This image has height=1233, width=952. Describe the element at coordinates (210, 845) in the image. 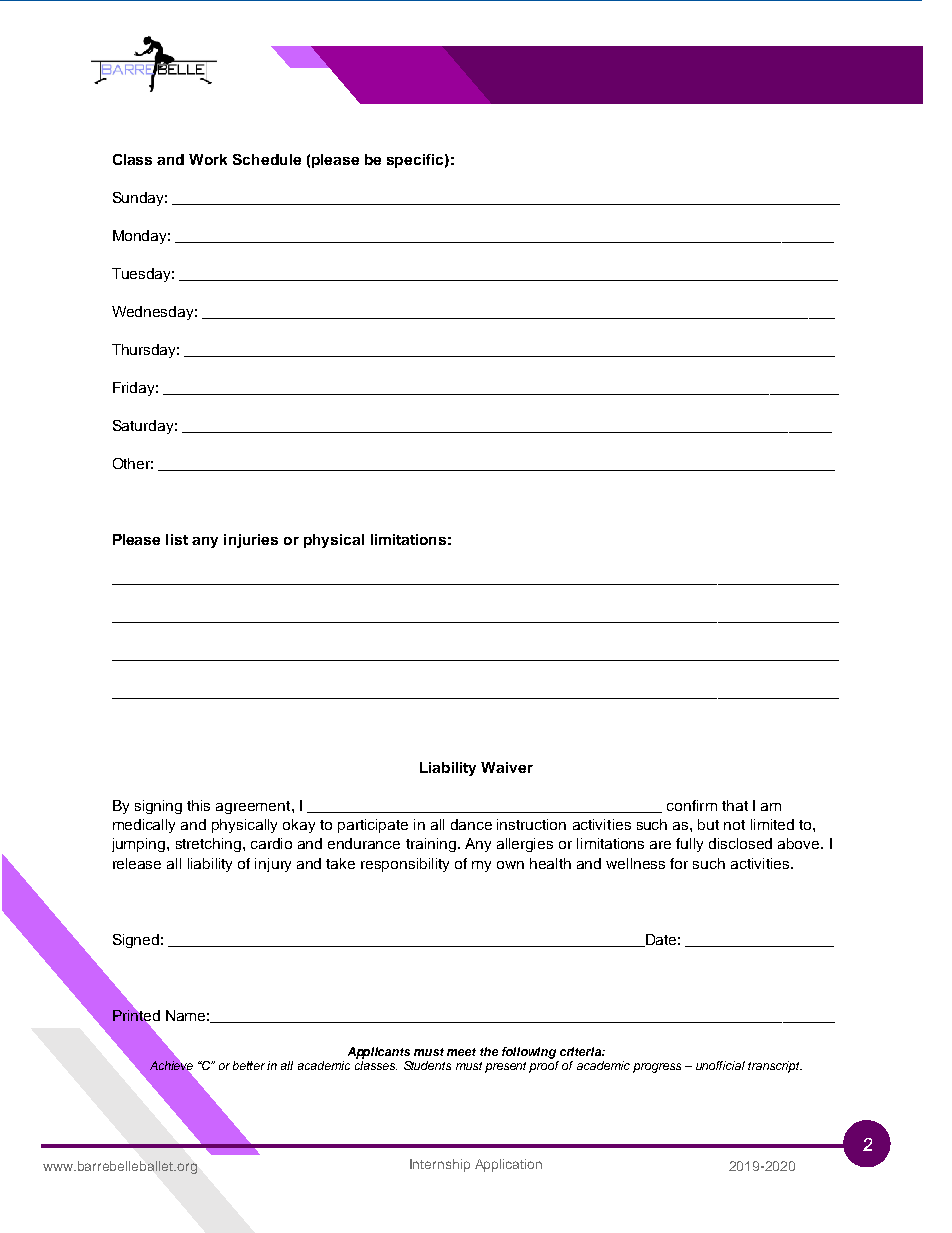

I see `stretching` at that location.
